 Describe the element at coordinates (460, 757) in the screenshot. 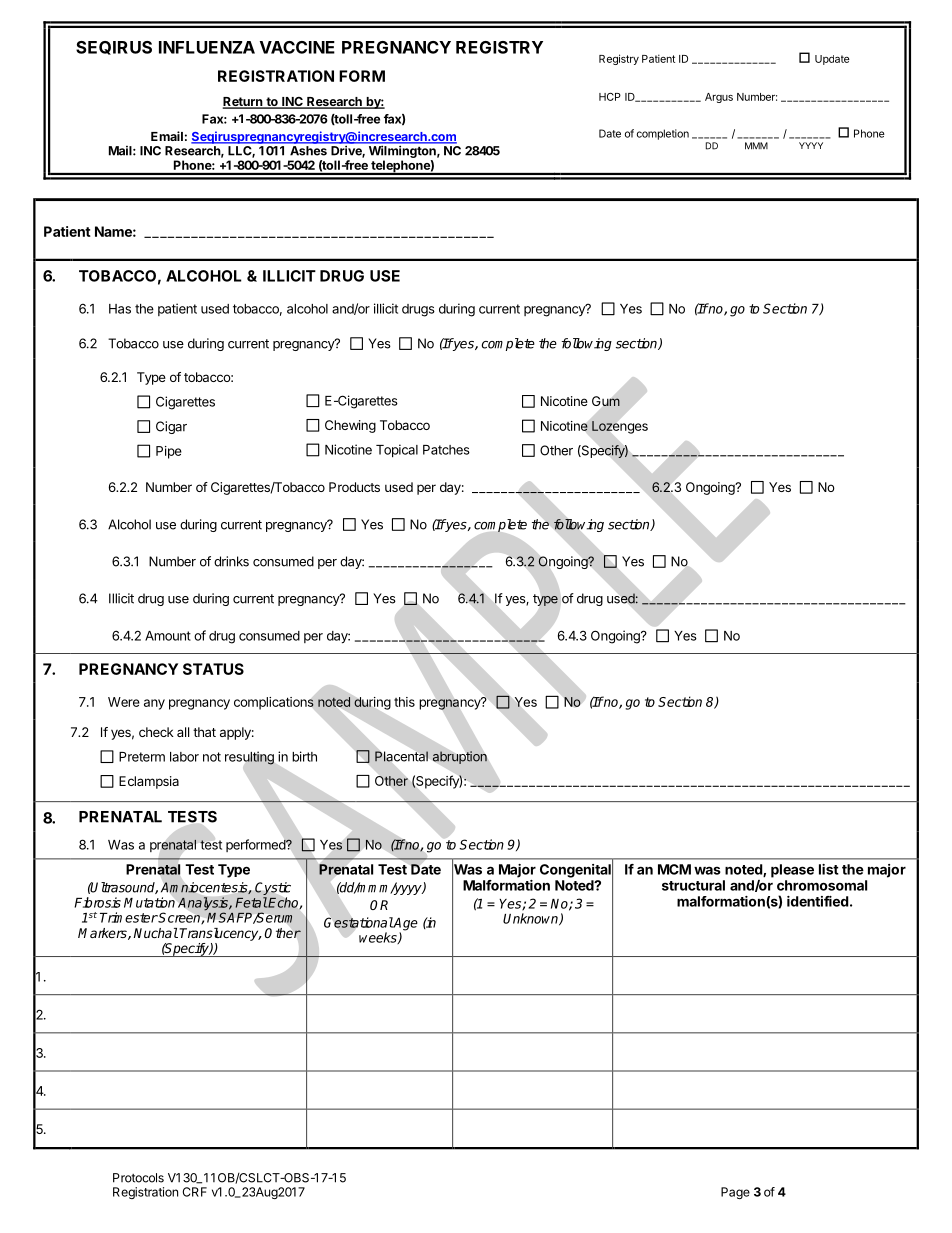

I see `abruption` at that location.
